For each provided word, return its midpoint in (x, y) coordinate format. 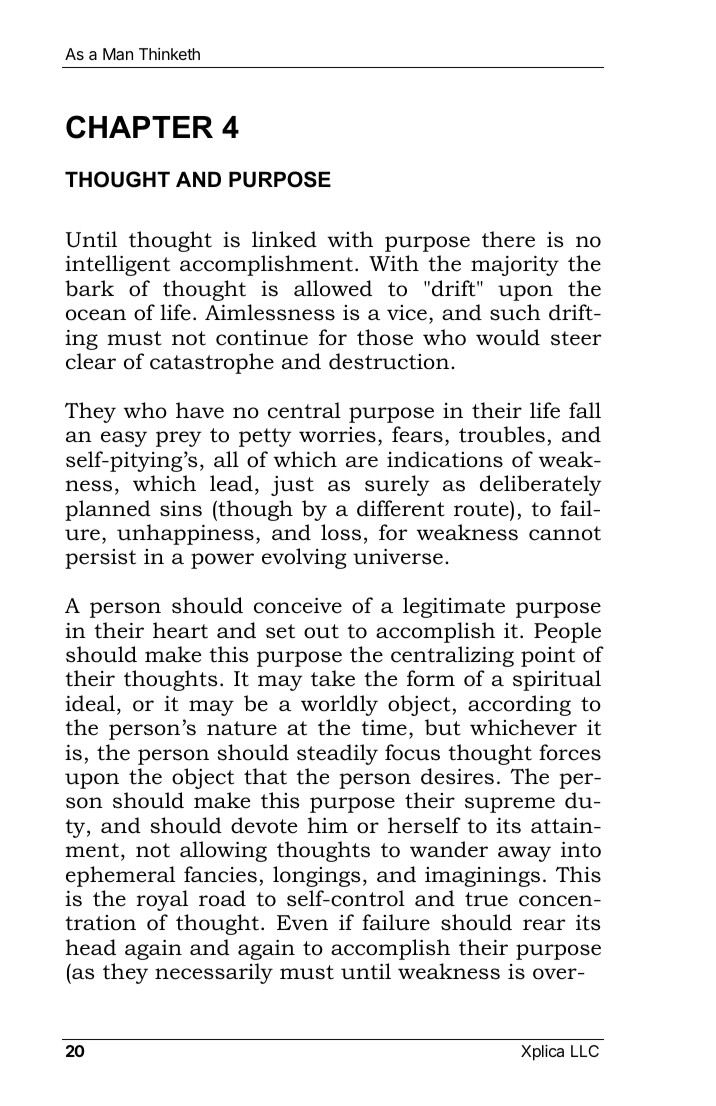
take (333, 678)
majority (515, 265)
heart (180, 630)
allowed (333, 288)
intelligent (117, 265)
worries (337, 435)
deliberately (541, 485)
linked (284, 239)
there (508, 239)
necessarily (214, 973)
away (524, 854)
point (548, 657)
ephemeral (120, 876)
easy (124, 439)
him (327, 825)
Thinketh (169, 54)
